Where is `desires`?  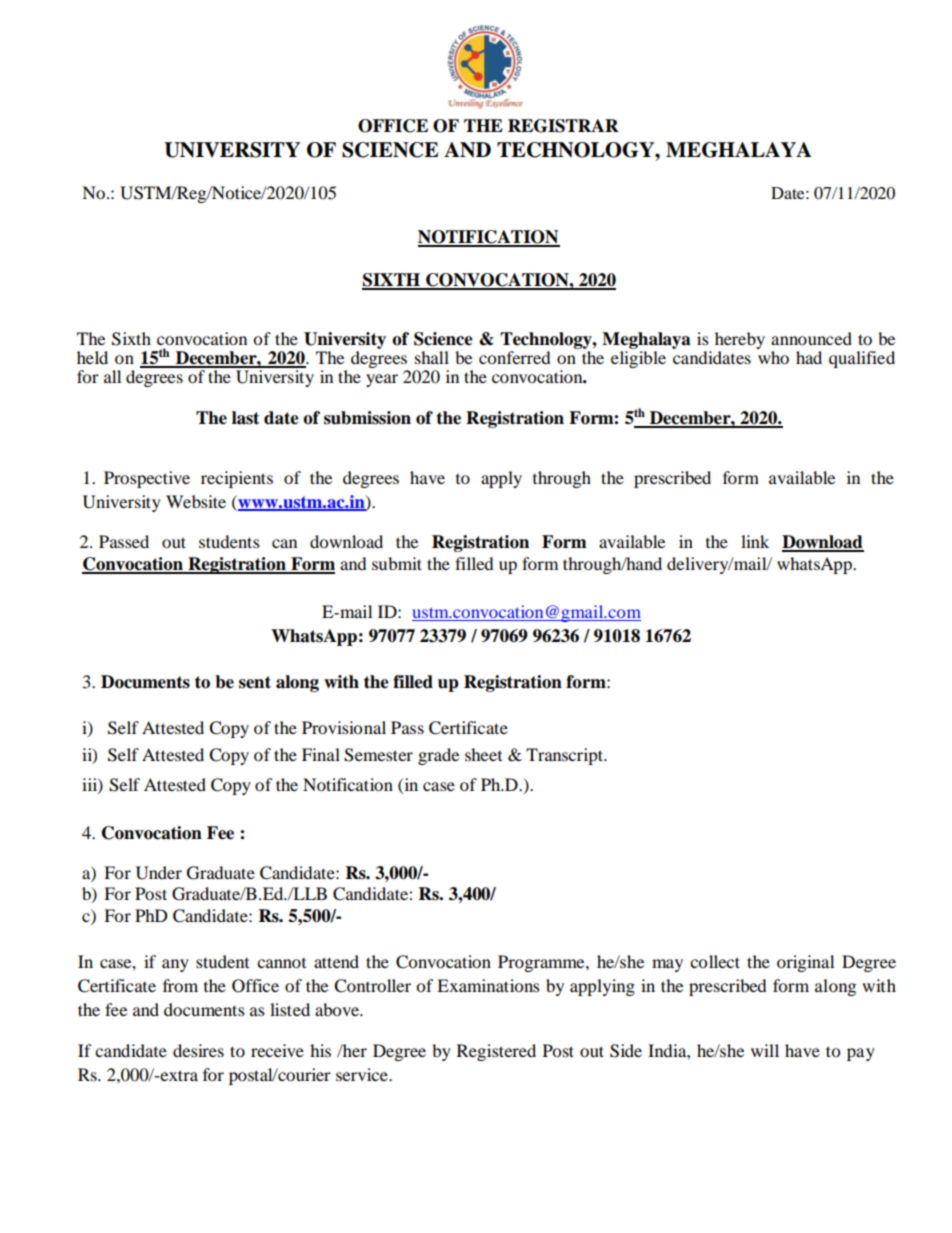
desires is located at coordinates (198, 1050).
